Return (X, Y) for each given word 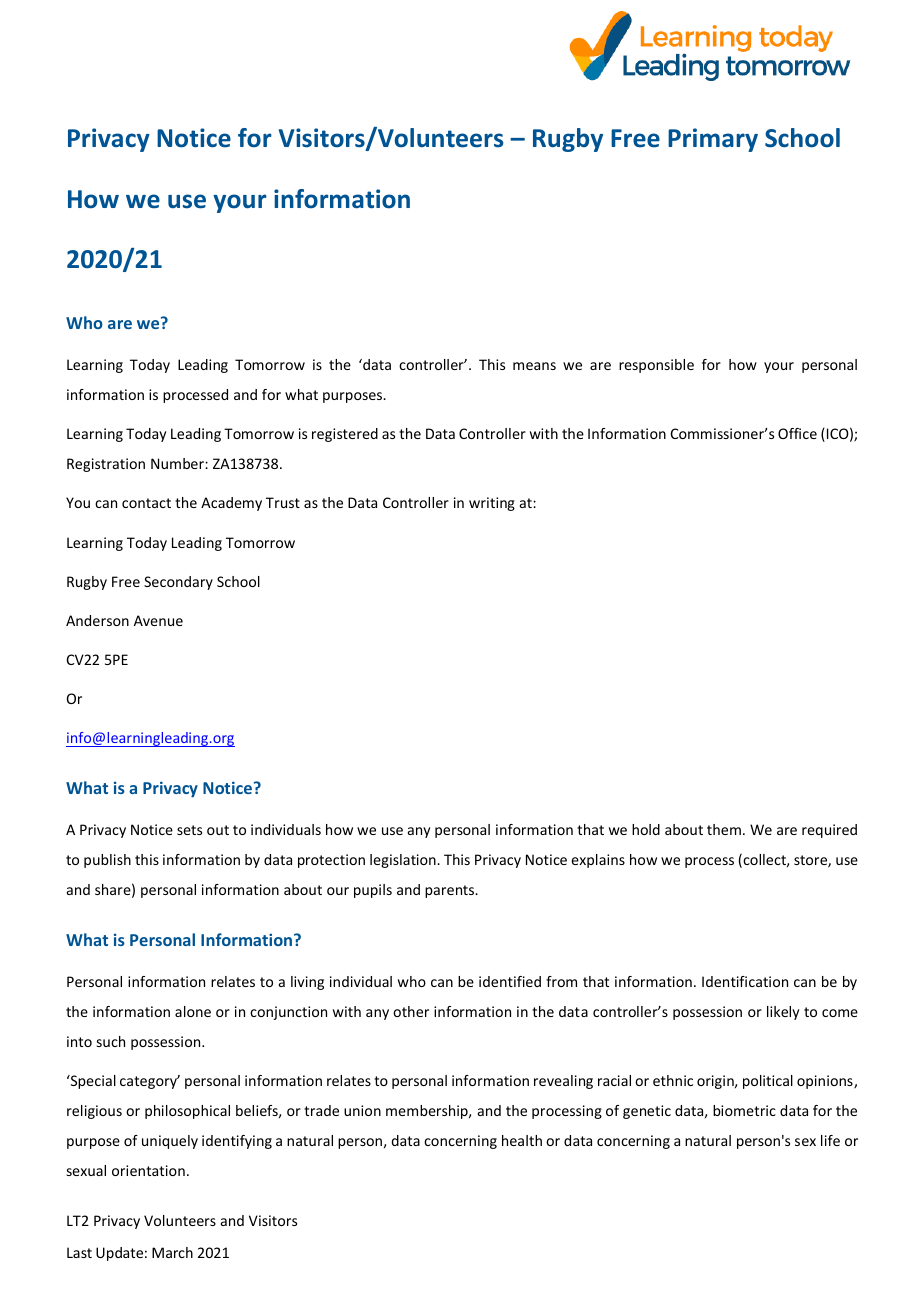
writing (492, 504)
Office (797, 433)
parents (451, 891)
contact (146, 503)
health (522, 1140)
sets (189, 830)
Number (178, 463)
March (172, 1252)
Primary (713, 140)
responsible (656, 366)
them (724, 829)
